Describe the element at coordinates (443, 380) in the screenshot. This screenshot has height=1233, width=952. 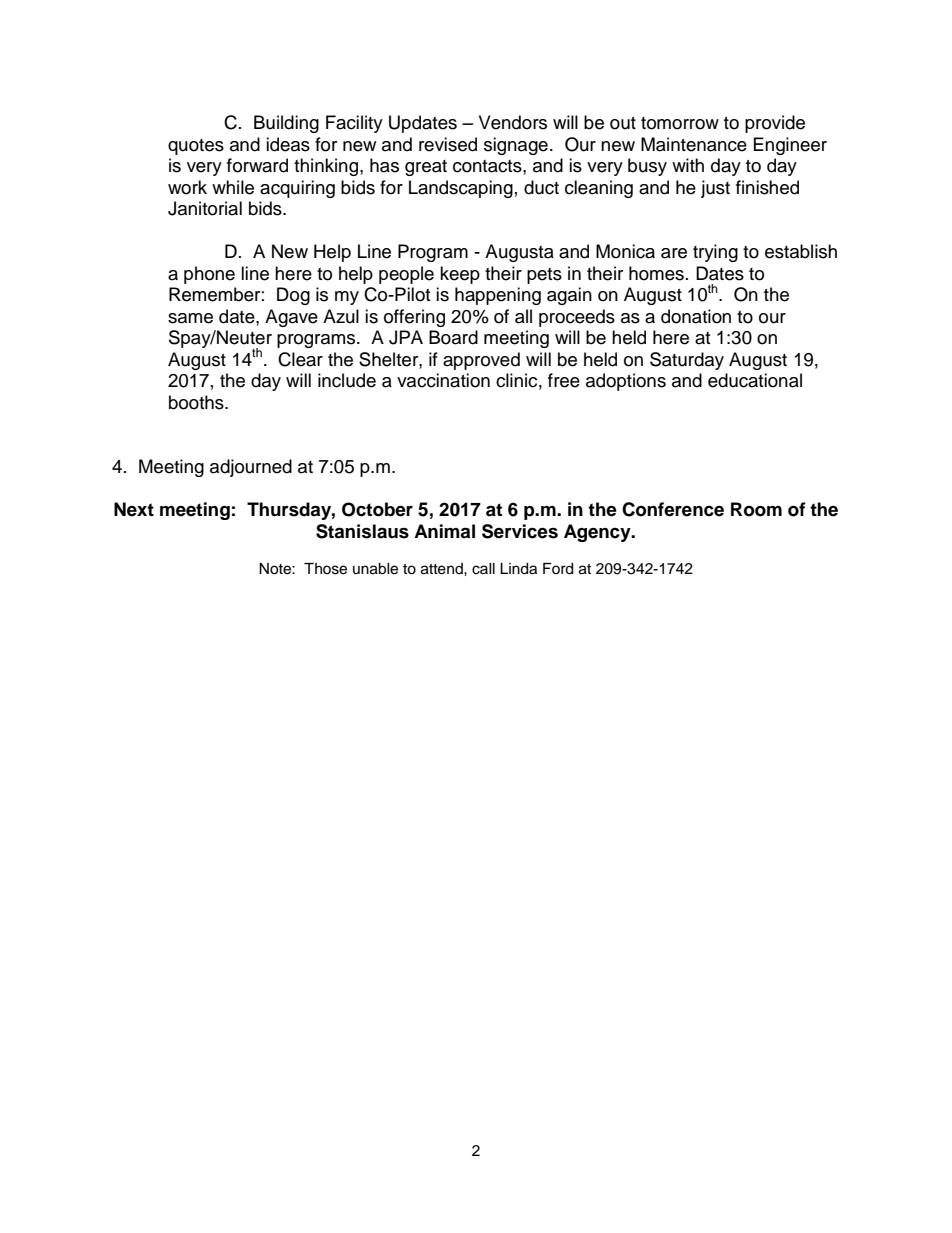
I see `vaccination` at that location.
